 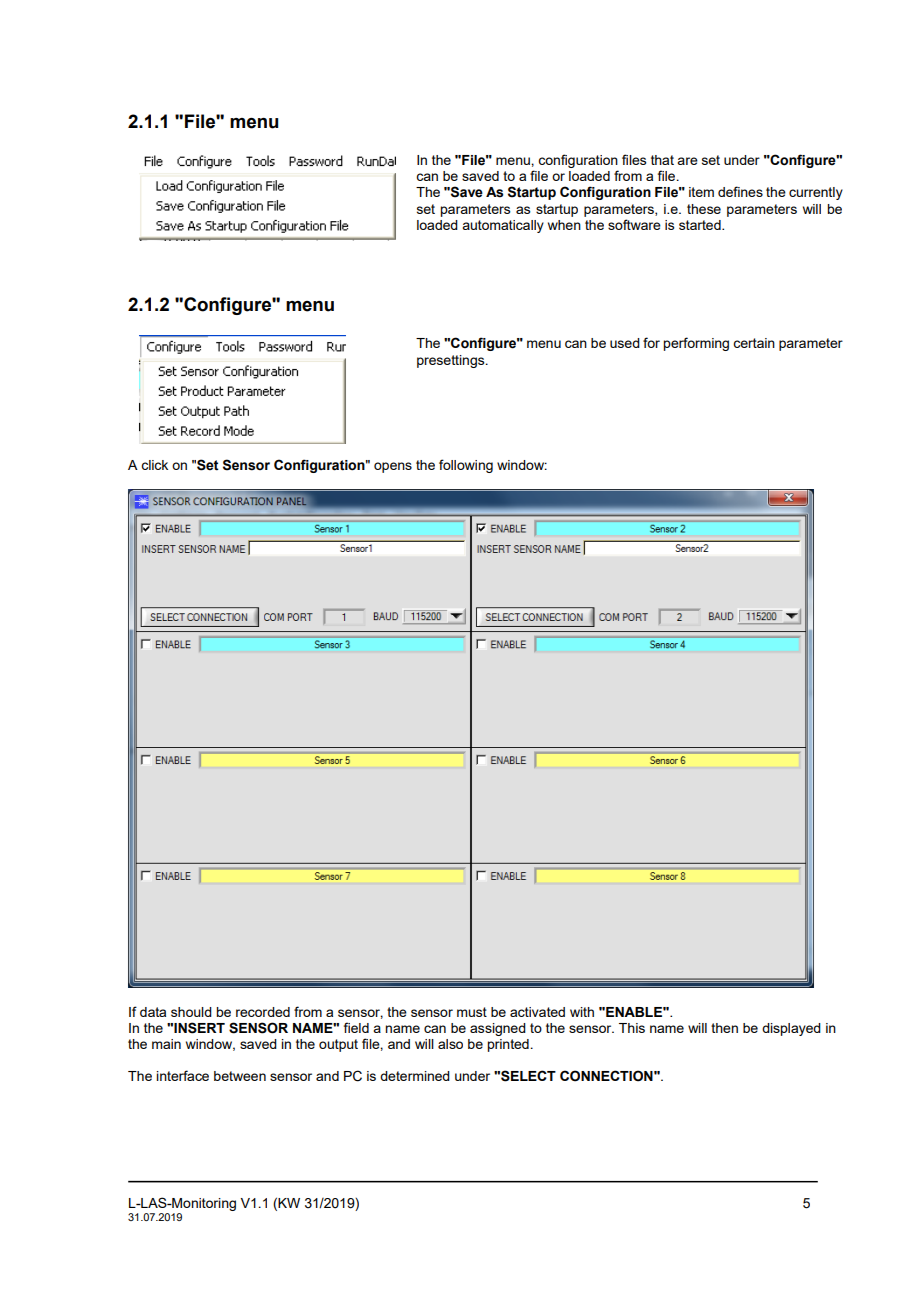 What do you see at coordinates (154, 465) in the screenshot?
I see `click` at bounding box center [154, 465].
